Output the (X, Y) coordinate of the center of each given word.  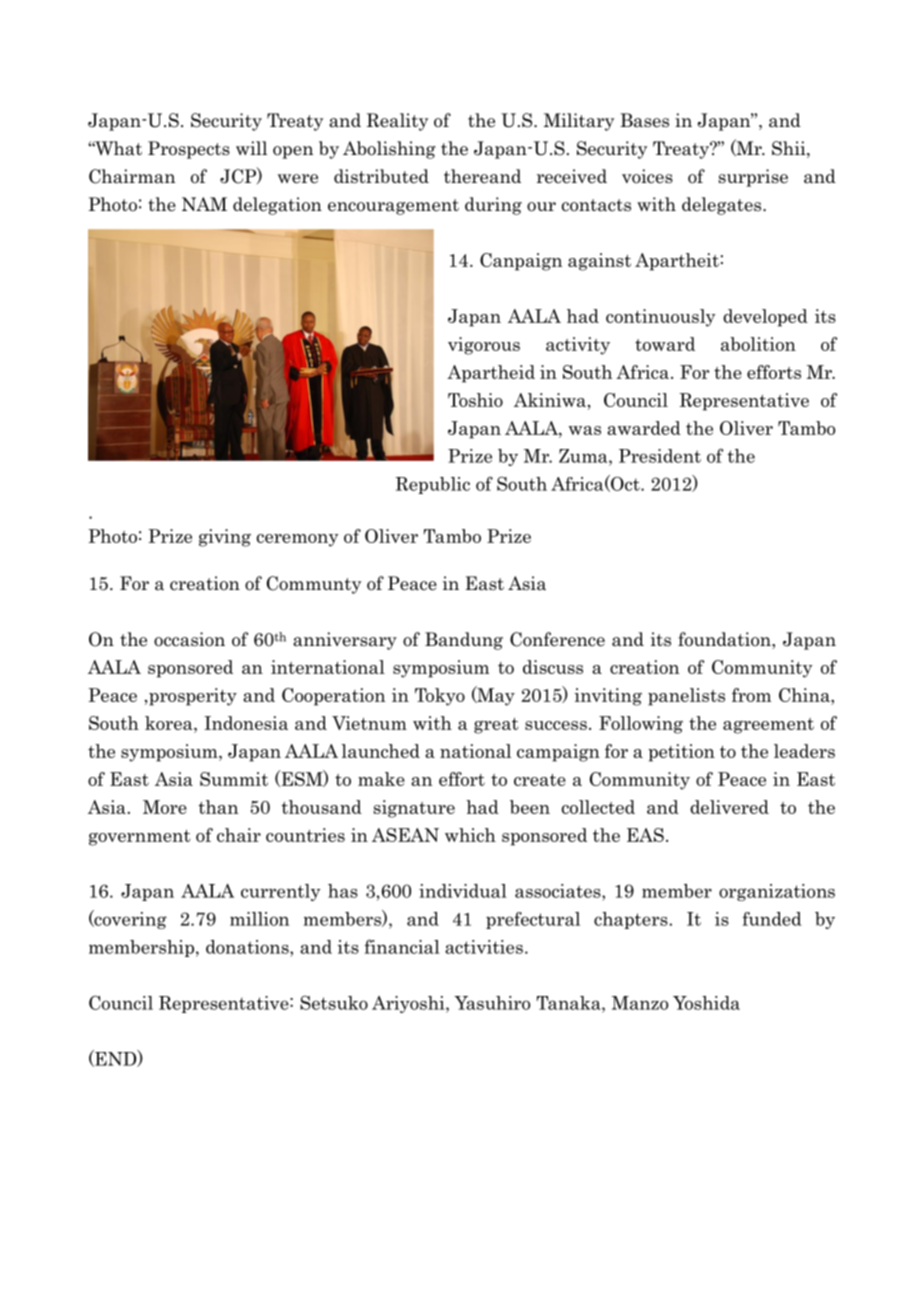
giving (225, 538)
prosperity (192, 697)
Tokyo (440, 697)
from (751, 695)
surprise (753, 178)
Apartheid (491, 374)
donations (248, 947)
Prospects (189, 150)
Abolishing (389, 150)
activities (484, 947)
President (660, 456)
